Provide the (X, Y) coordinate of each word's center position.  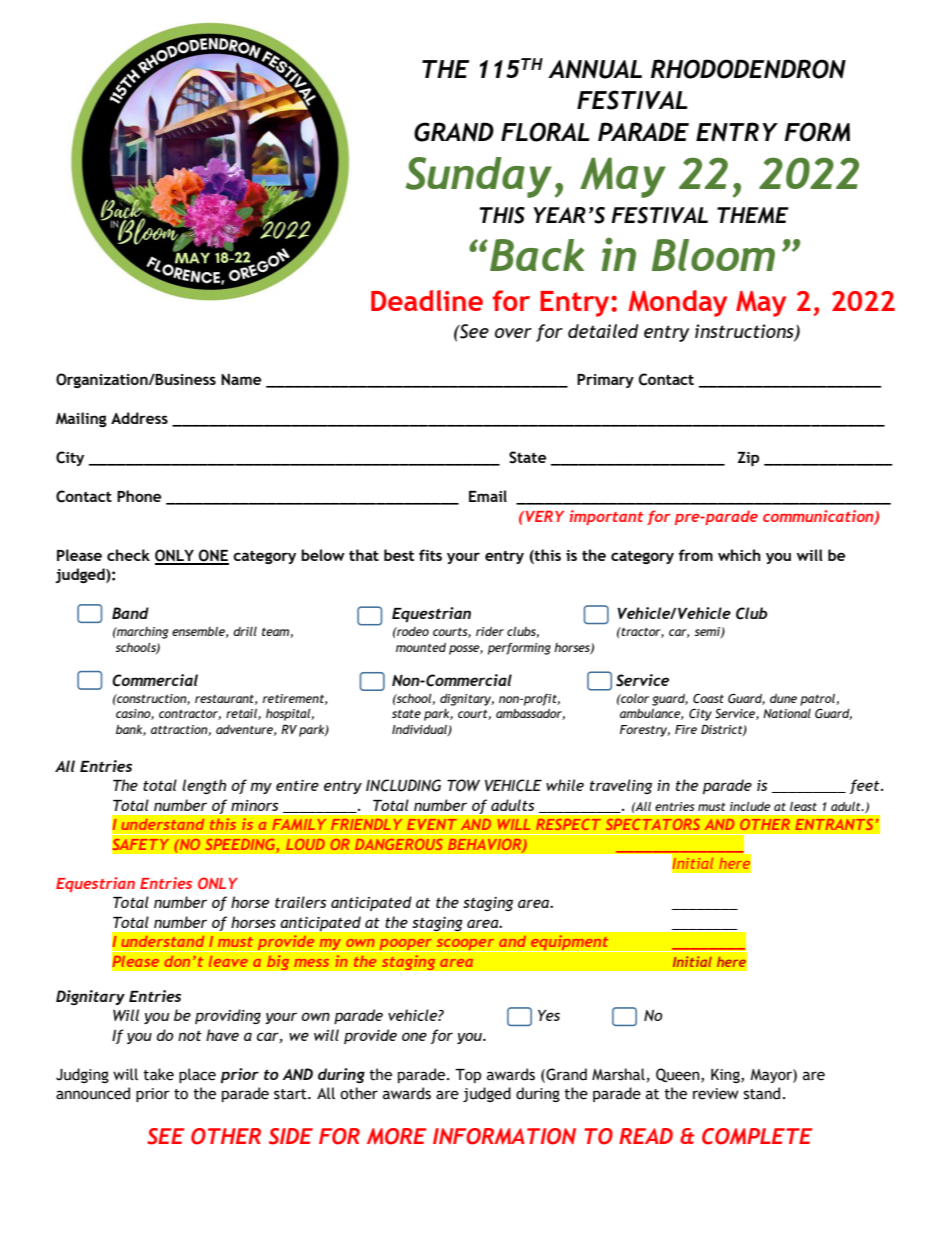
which (739, 555)
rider (490, 631)
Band (130, 613)
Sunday (478, 177)
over (513, 333)
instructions (745, 332)
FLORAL (545, 132)
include (750, 806)
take (158, 1074)
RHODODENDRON (748, 69)
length (204, 786)
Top (468, 1076)
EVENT (431, 824)
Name (241, 380)
